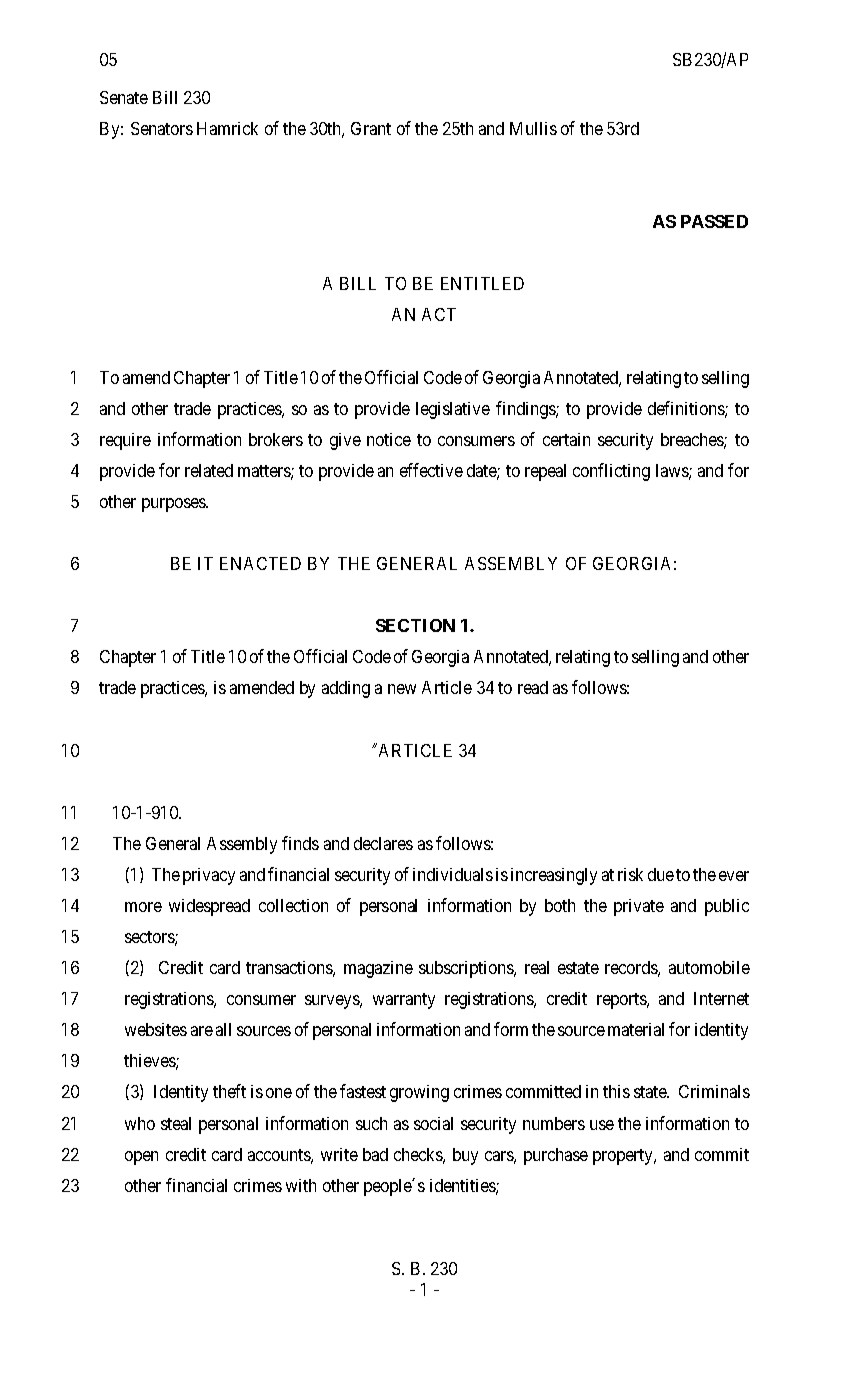  Describe the element at coordinates (433, 1123) in the document. I see `social` at that location.
